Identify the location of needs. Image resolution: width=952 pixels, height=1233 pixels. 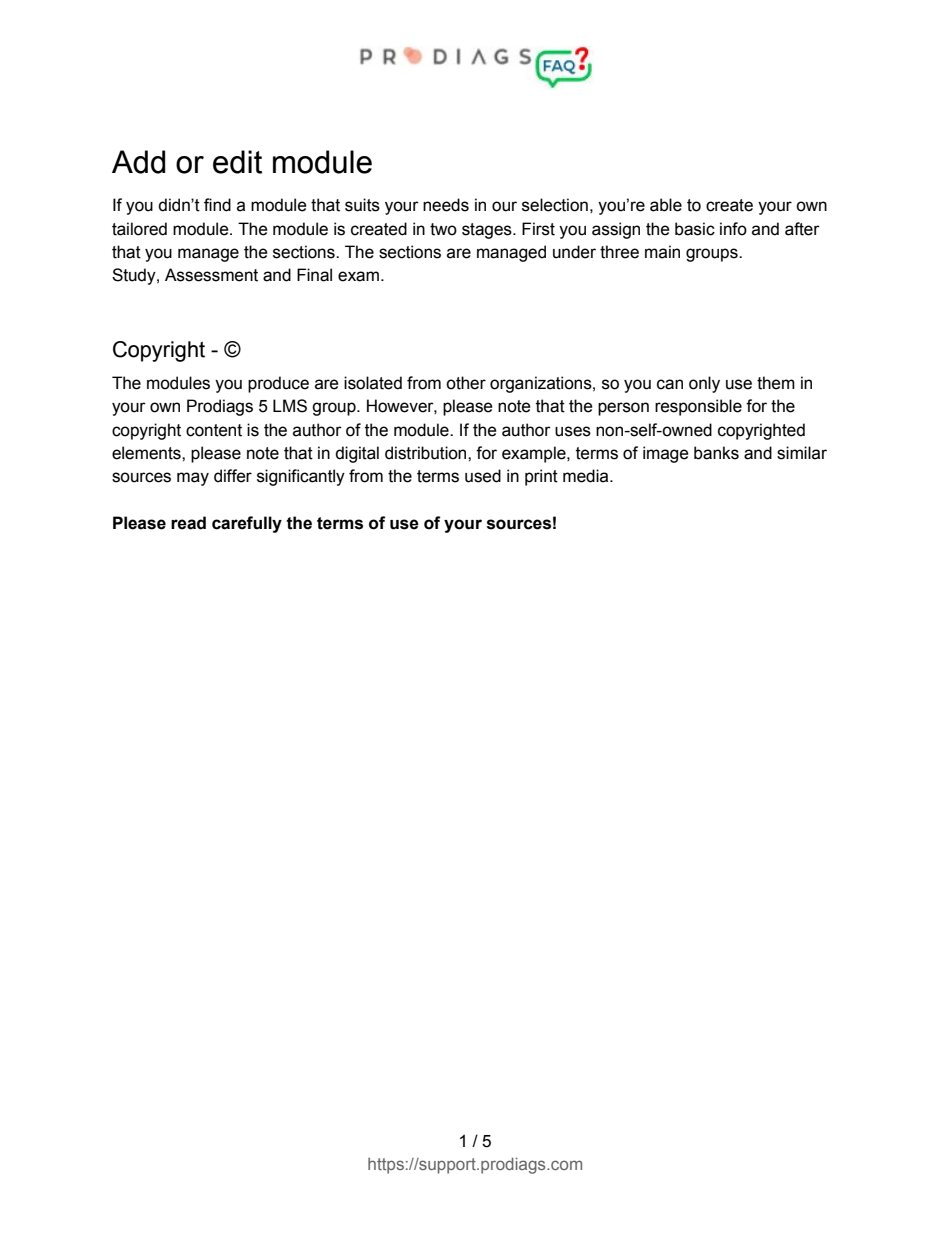
(446, 205).
